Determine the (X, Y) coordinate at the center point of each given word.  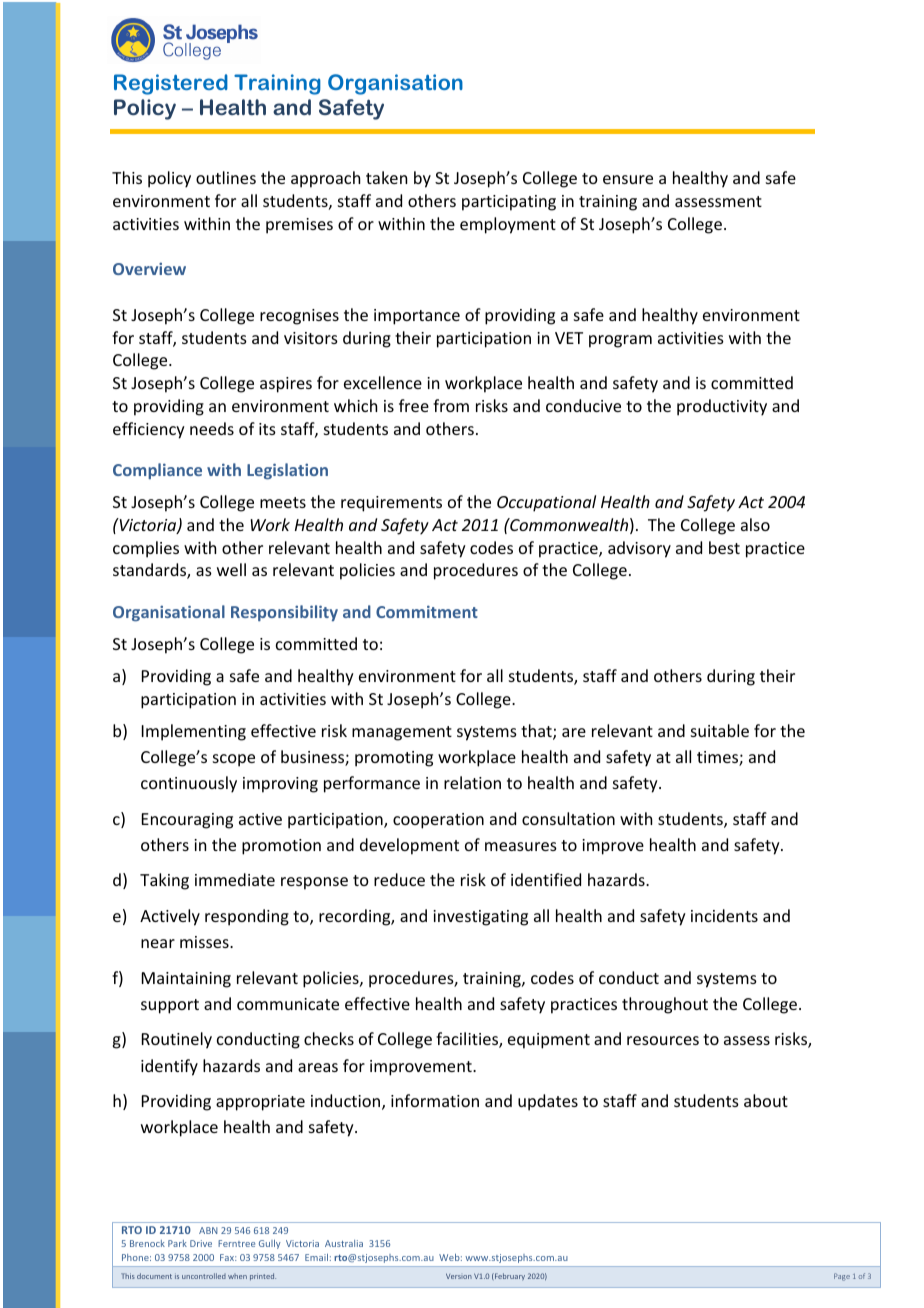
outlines (226, 177)
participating (509, 203)
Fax (228, 1257)
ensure (628, 179)
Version (459, 1276)
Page (842, 1277)
